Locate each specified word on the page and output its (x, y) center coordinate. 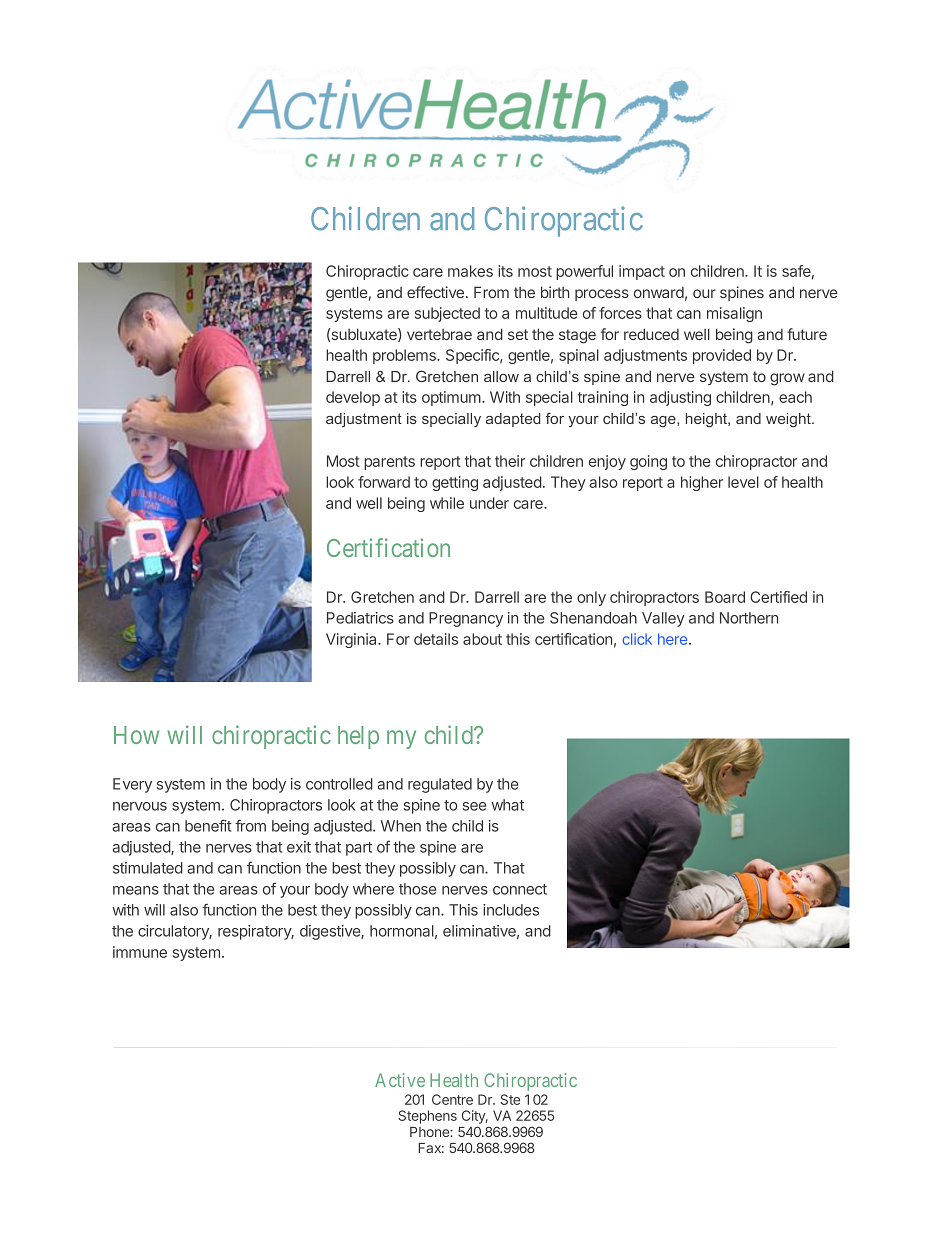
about (482, 639)
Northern (749, 618)
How (136, 735)
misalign (734, 314)
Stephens (427, 1117)
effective (435, 292)
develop (353, 398)
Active (400, 1080)
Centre (452, 1099)
